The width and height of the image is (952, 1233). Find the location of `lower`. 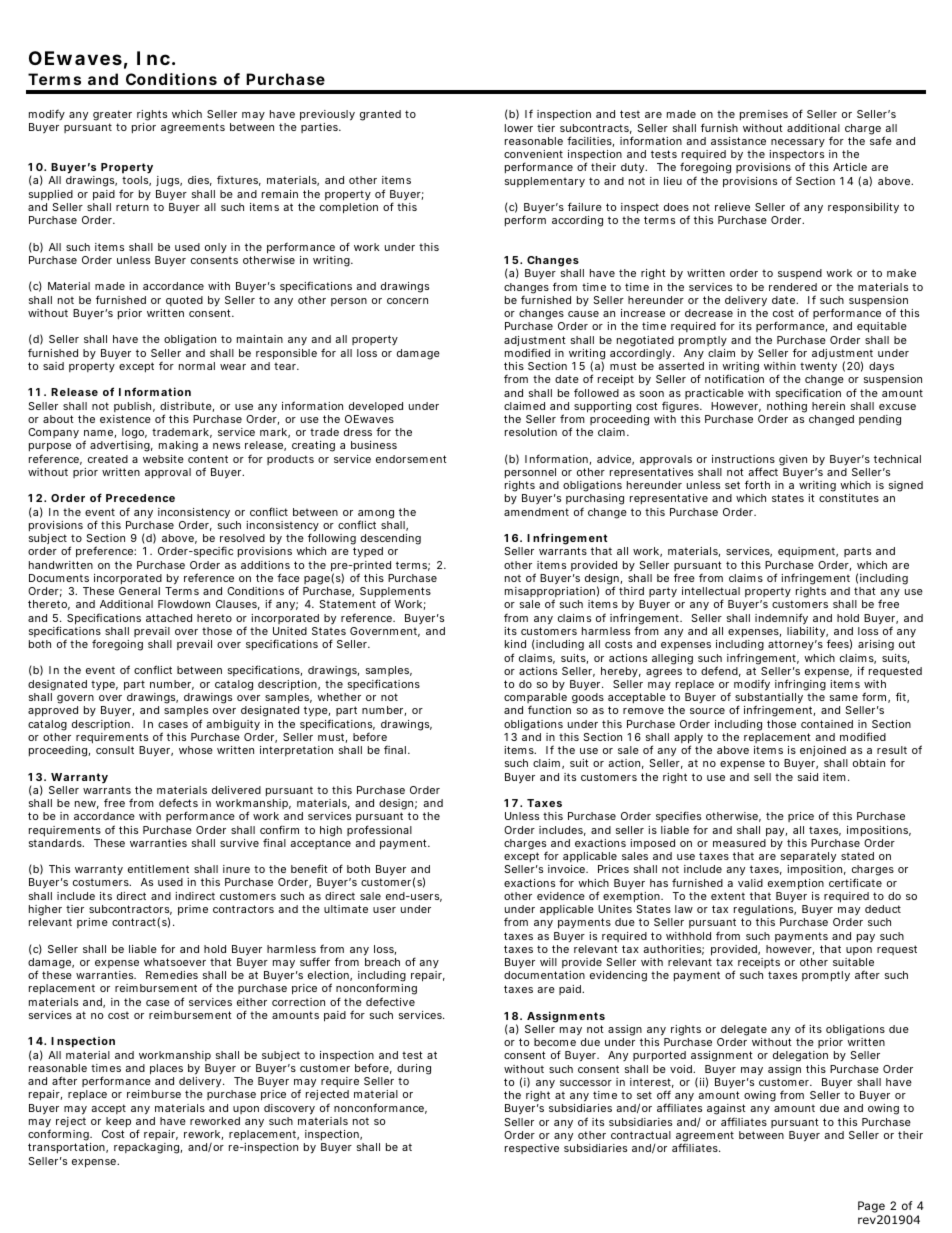

lower is located at coordinates (519, 128).
